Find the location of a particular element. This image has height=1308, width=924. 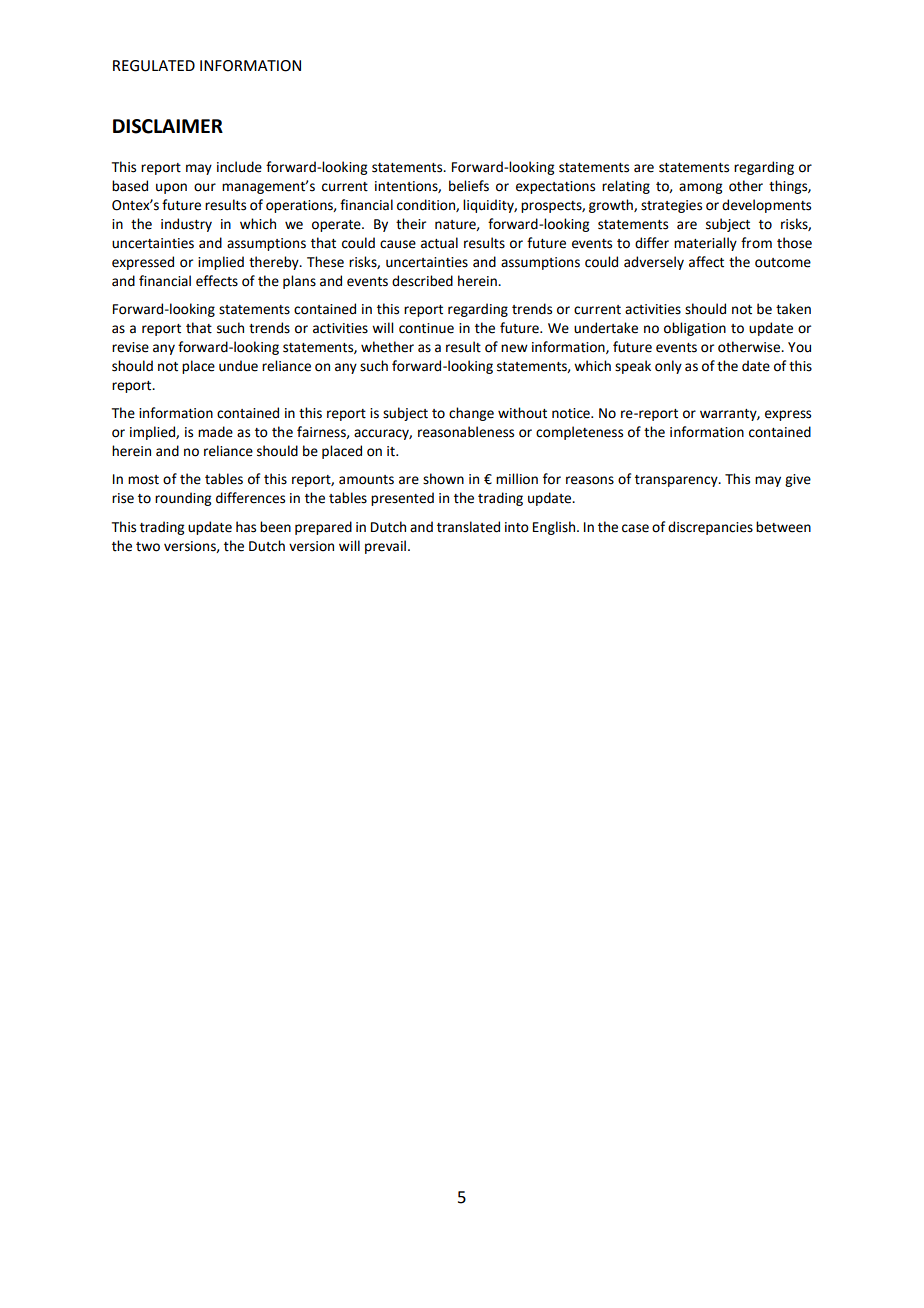

has is located at coordinates (246, 527).
